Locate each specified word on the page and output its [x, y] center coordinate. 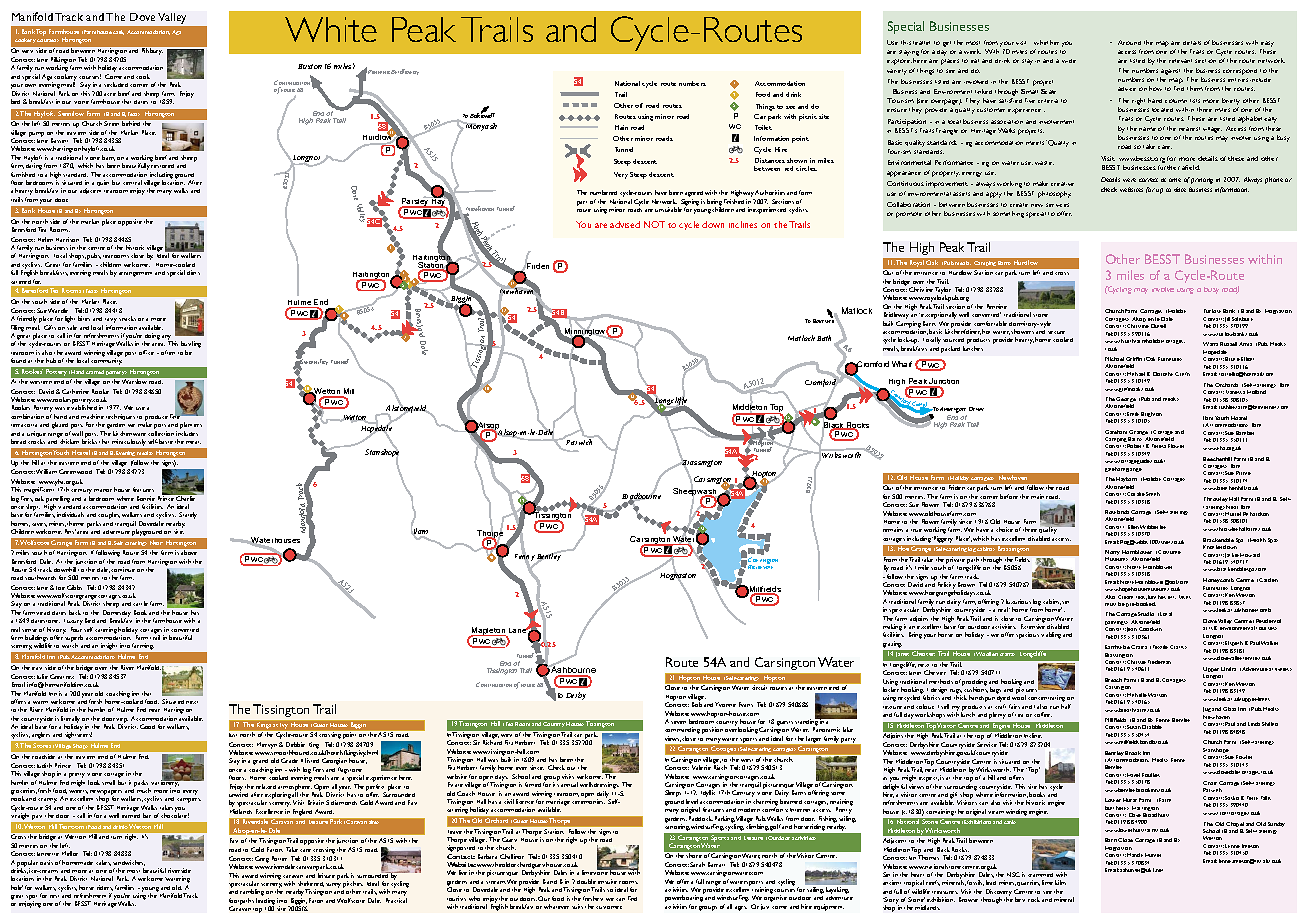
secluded [116, 84]
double [586, 881]
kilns [1060, 882]
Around [1129, 42]
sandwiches [129, 863]
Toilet [763, 127]
